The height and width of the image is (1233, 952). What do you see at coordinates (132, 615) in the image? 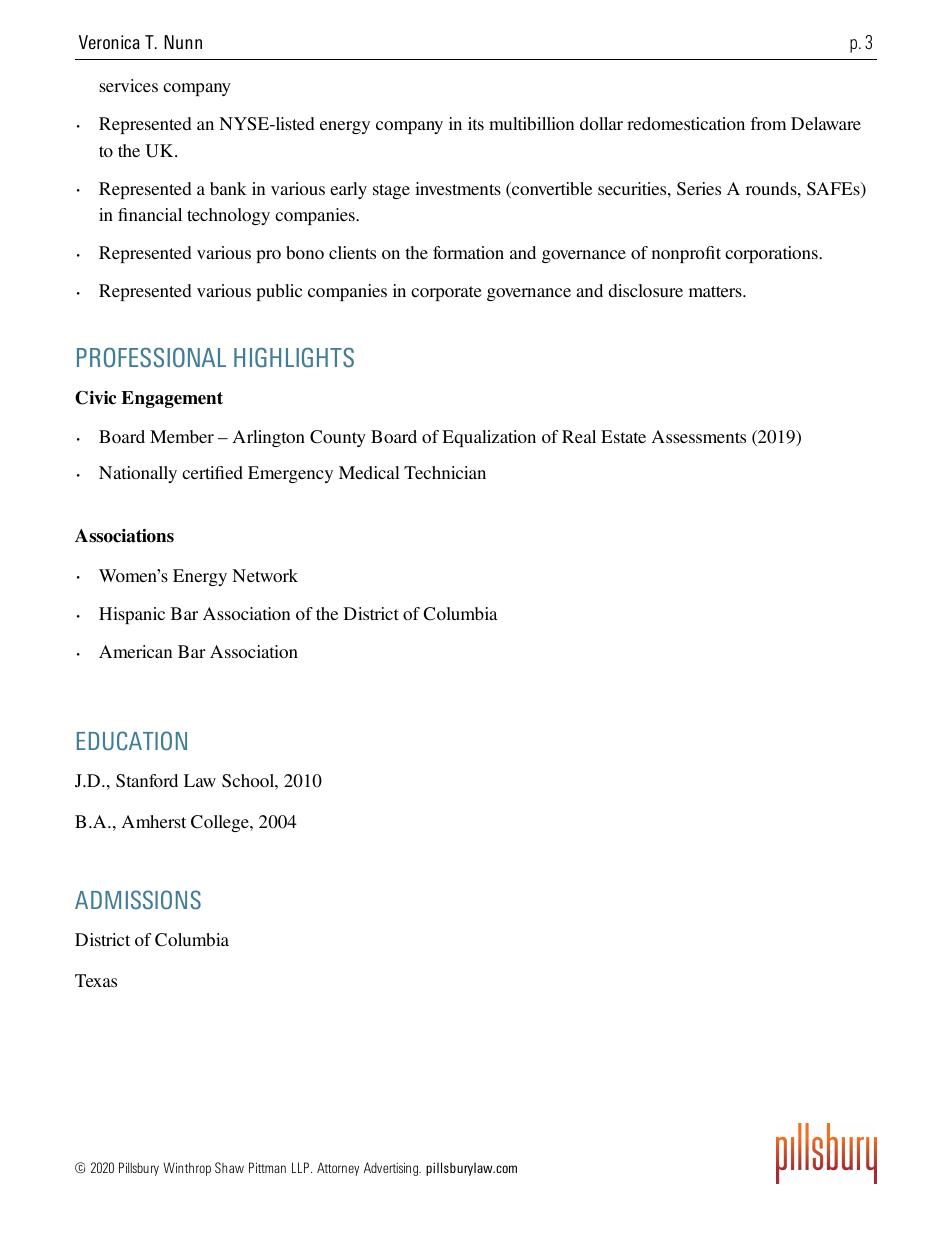
I see `Hispanic` at bounding box center [132, 615].
